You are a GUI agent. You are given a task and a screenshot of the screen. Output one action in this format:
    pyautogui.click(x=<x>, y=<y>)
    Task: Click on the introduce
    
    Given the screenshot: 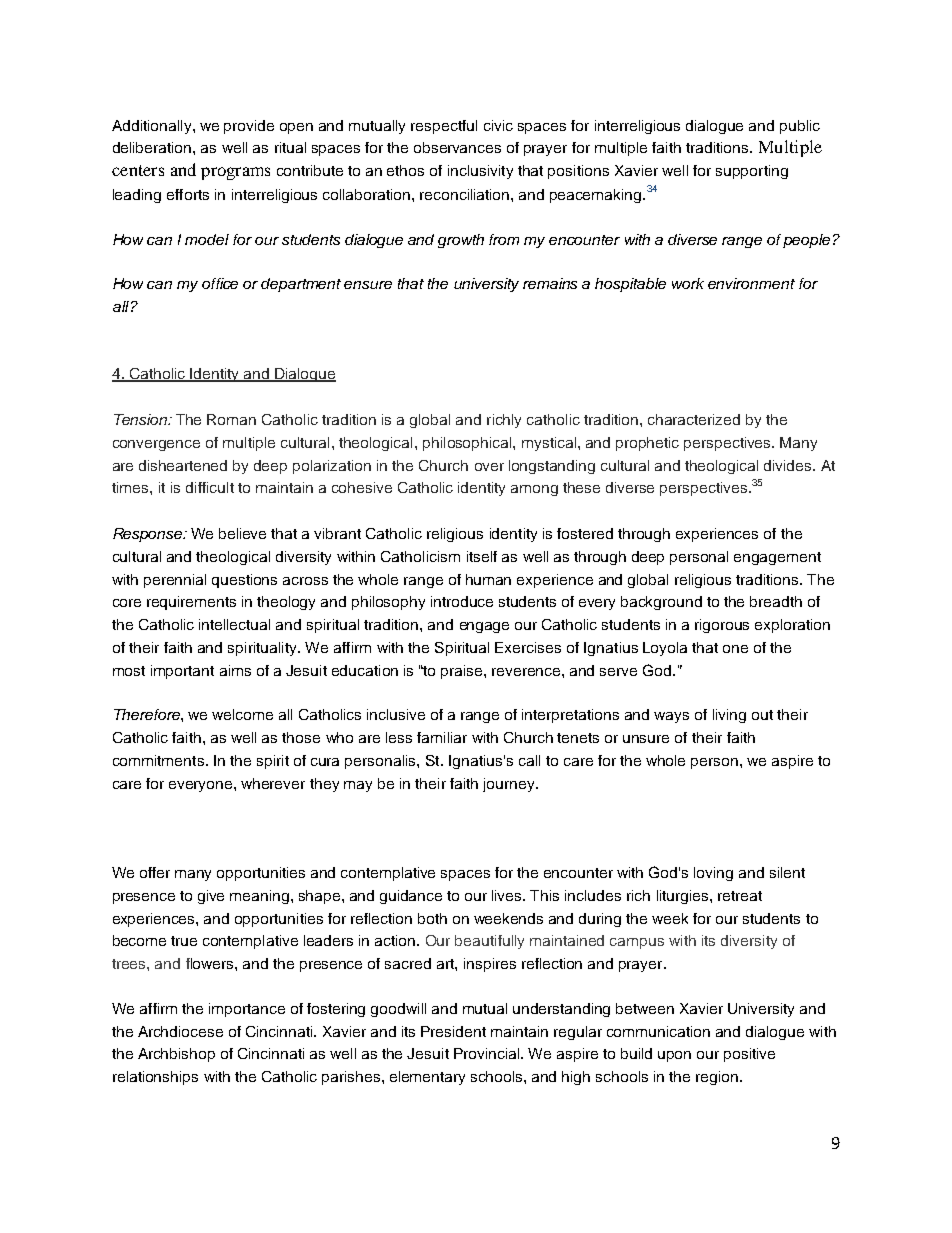 What is the action you would take?
    pyautogui.click(x=462, y=601)
